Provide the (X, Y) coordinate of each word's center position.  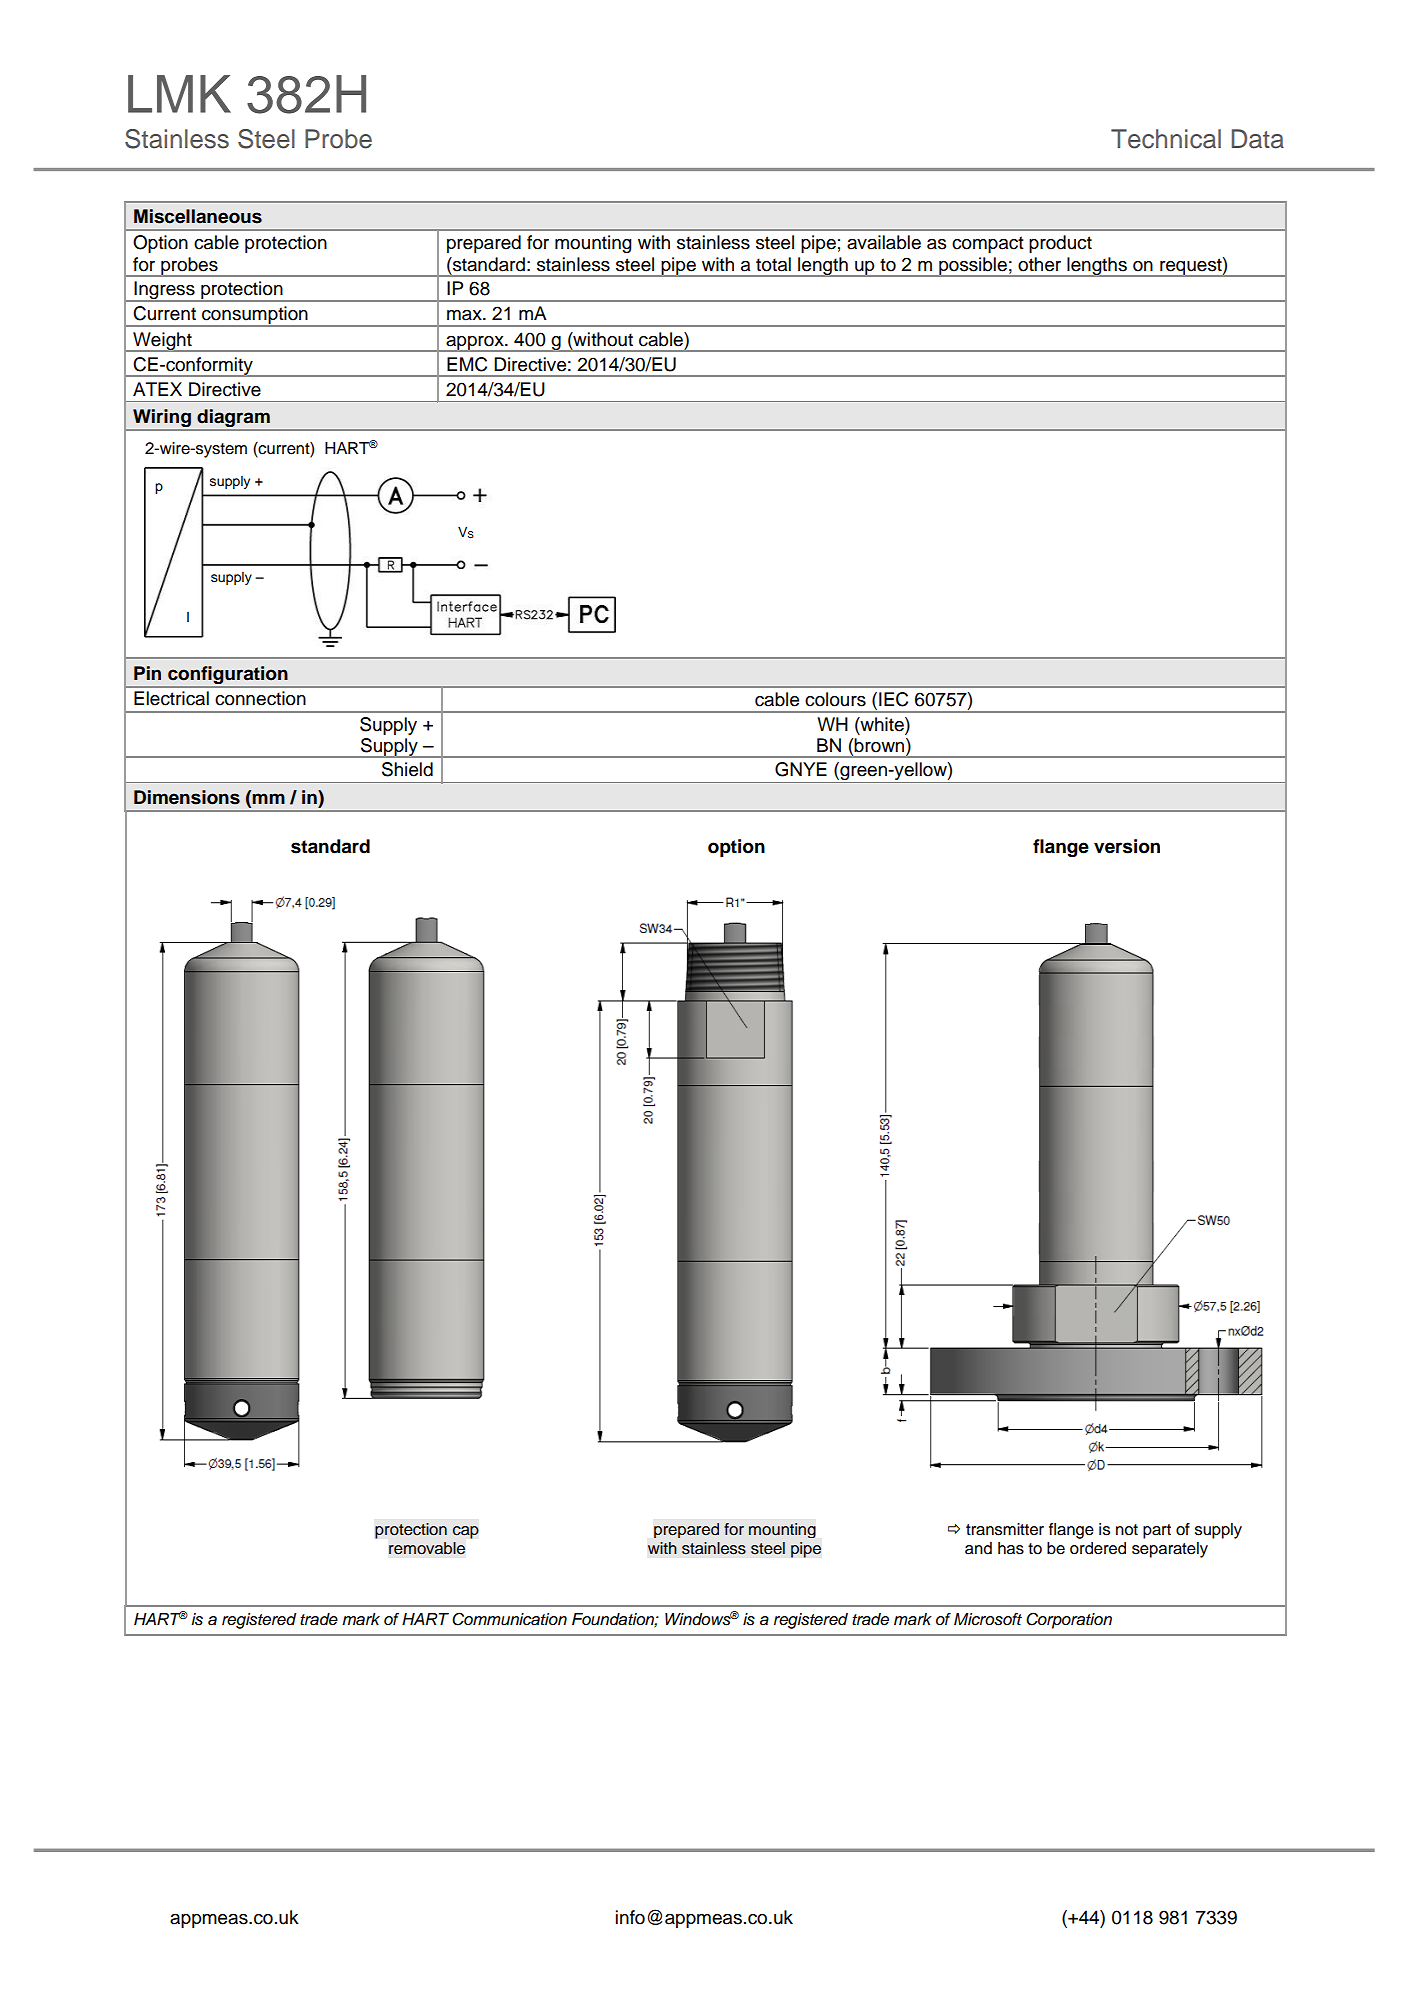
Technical (1166, 139)
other (1039, 264)
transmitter (1005, 1529)
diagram (234, 418)
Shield (407, 769)
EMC (467, 364)
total (773, 264)
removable (427, 1548)
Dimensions (187, 797)
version (1127, 846)
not (1127, 1530)
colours (835, 699)
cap (466, 1532)
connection (260, 698)
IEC (893, 699)
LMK (179, 94)
